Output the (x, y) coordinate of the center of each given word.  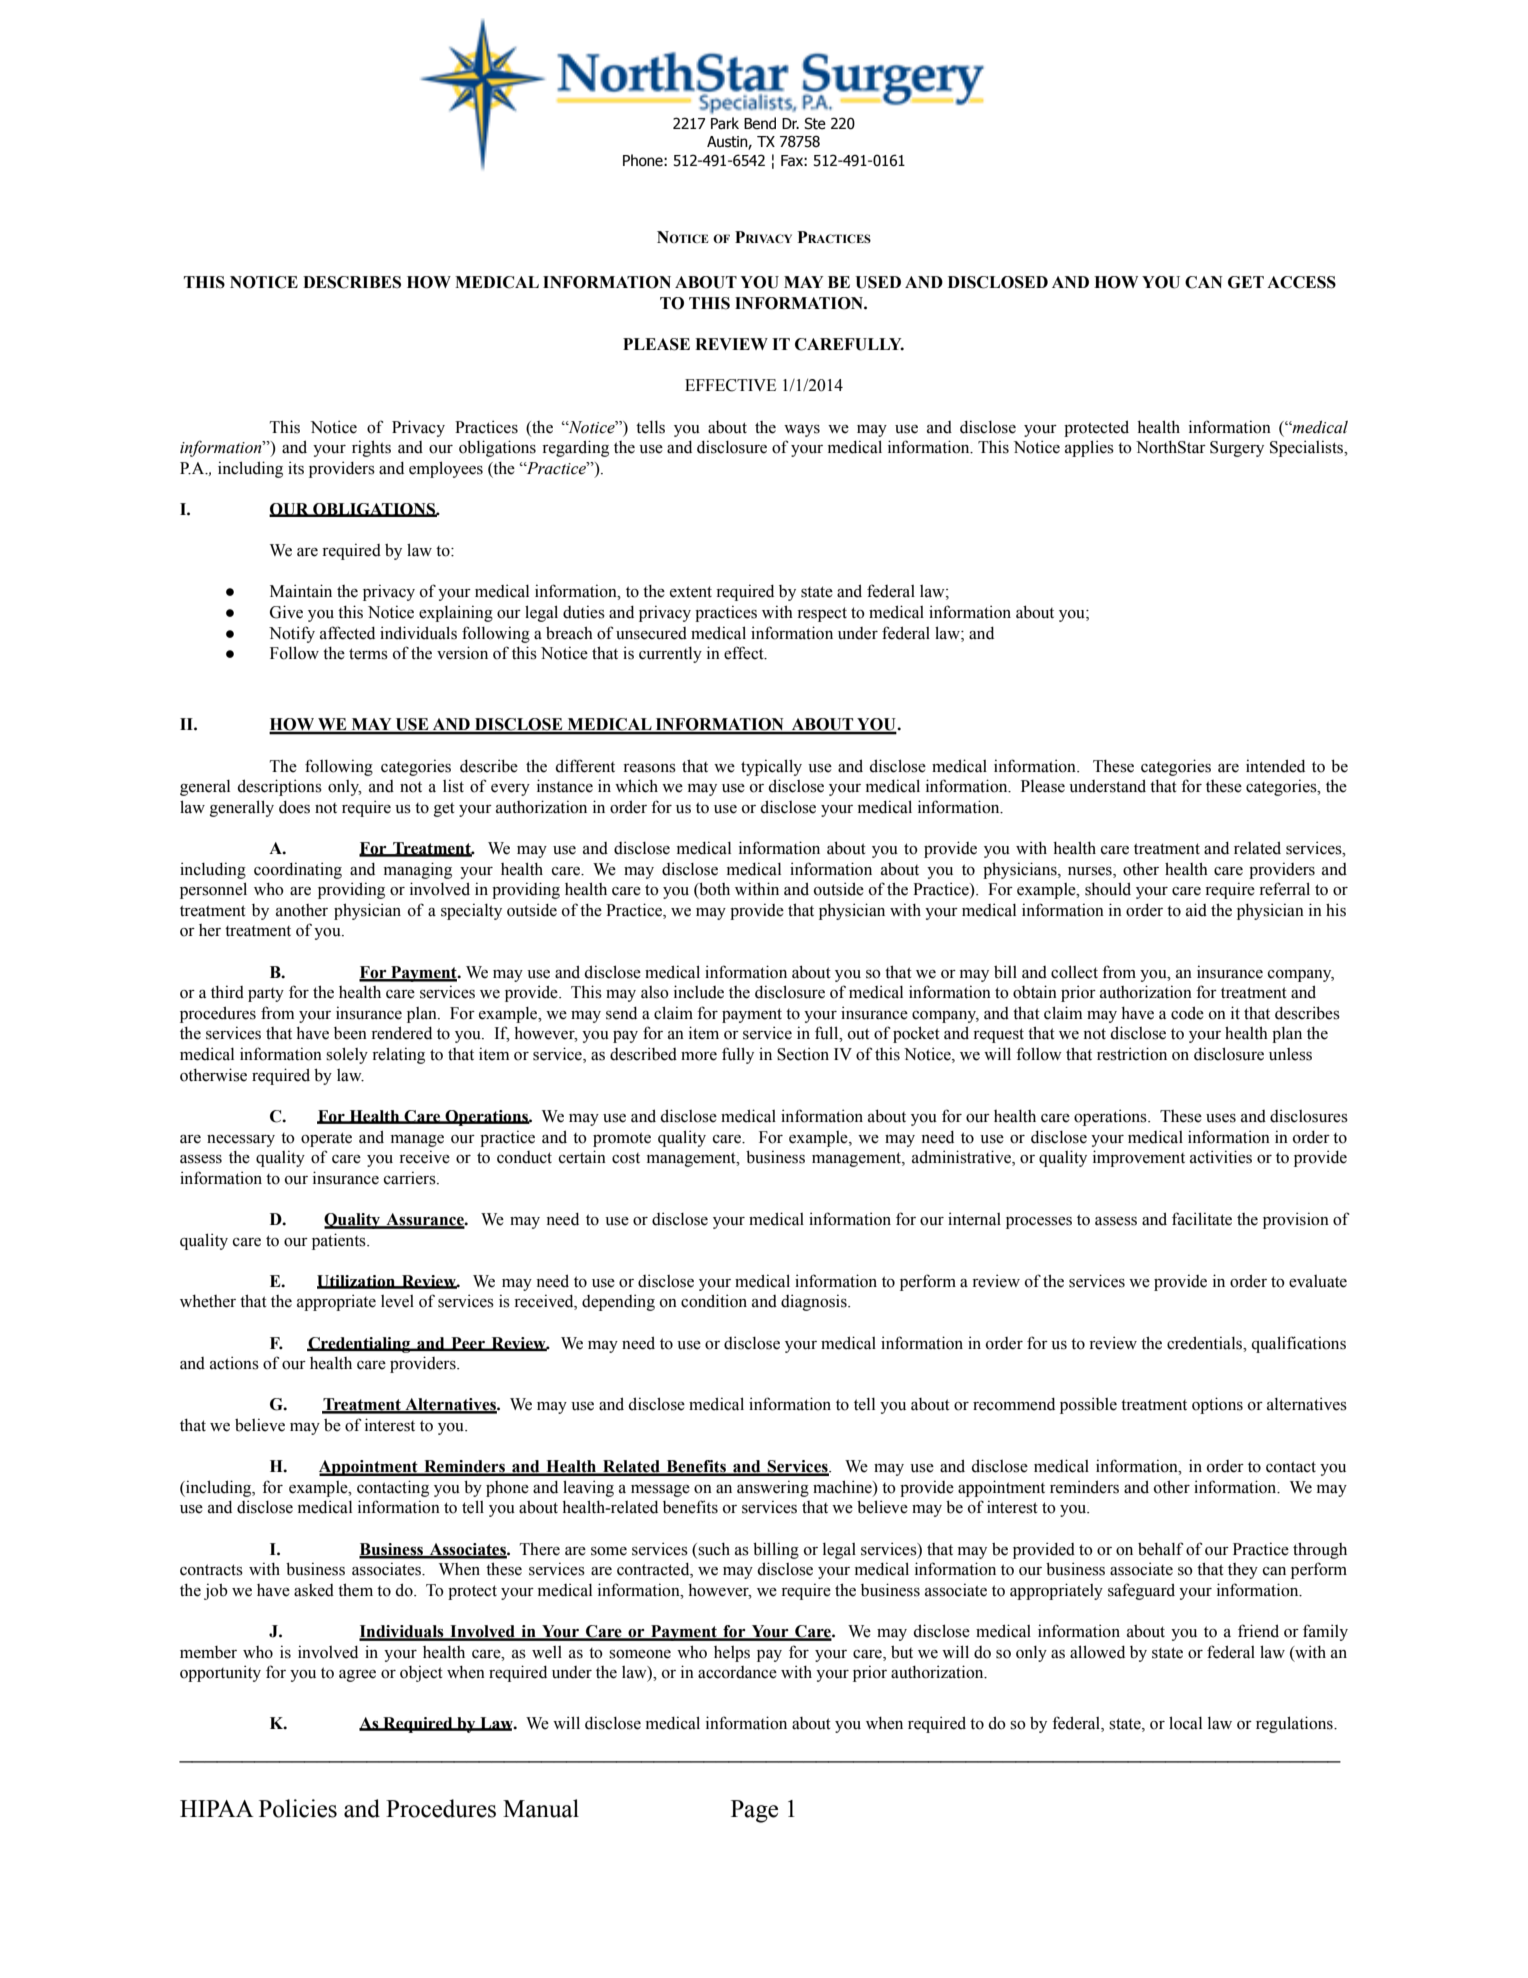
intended (1275, 766)
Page (754, 1811)
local (1185, 1723)
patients (340, 1241)
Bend (760, 123)
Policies (298, 1808)
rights (371, 448)
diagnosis (815, 1302)
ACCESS (1301, 282)
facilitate (1202, 1219)
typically (771, 767)
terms (368, 654)
